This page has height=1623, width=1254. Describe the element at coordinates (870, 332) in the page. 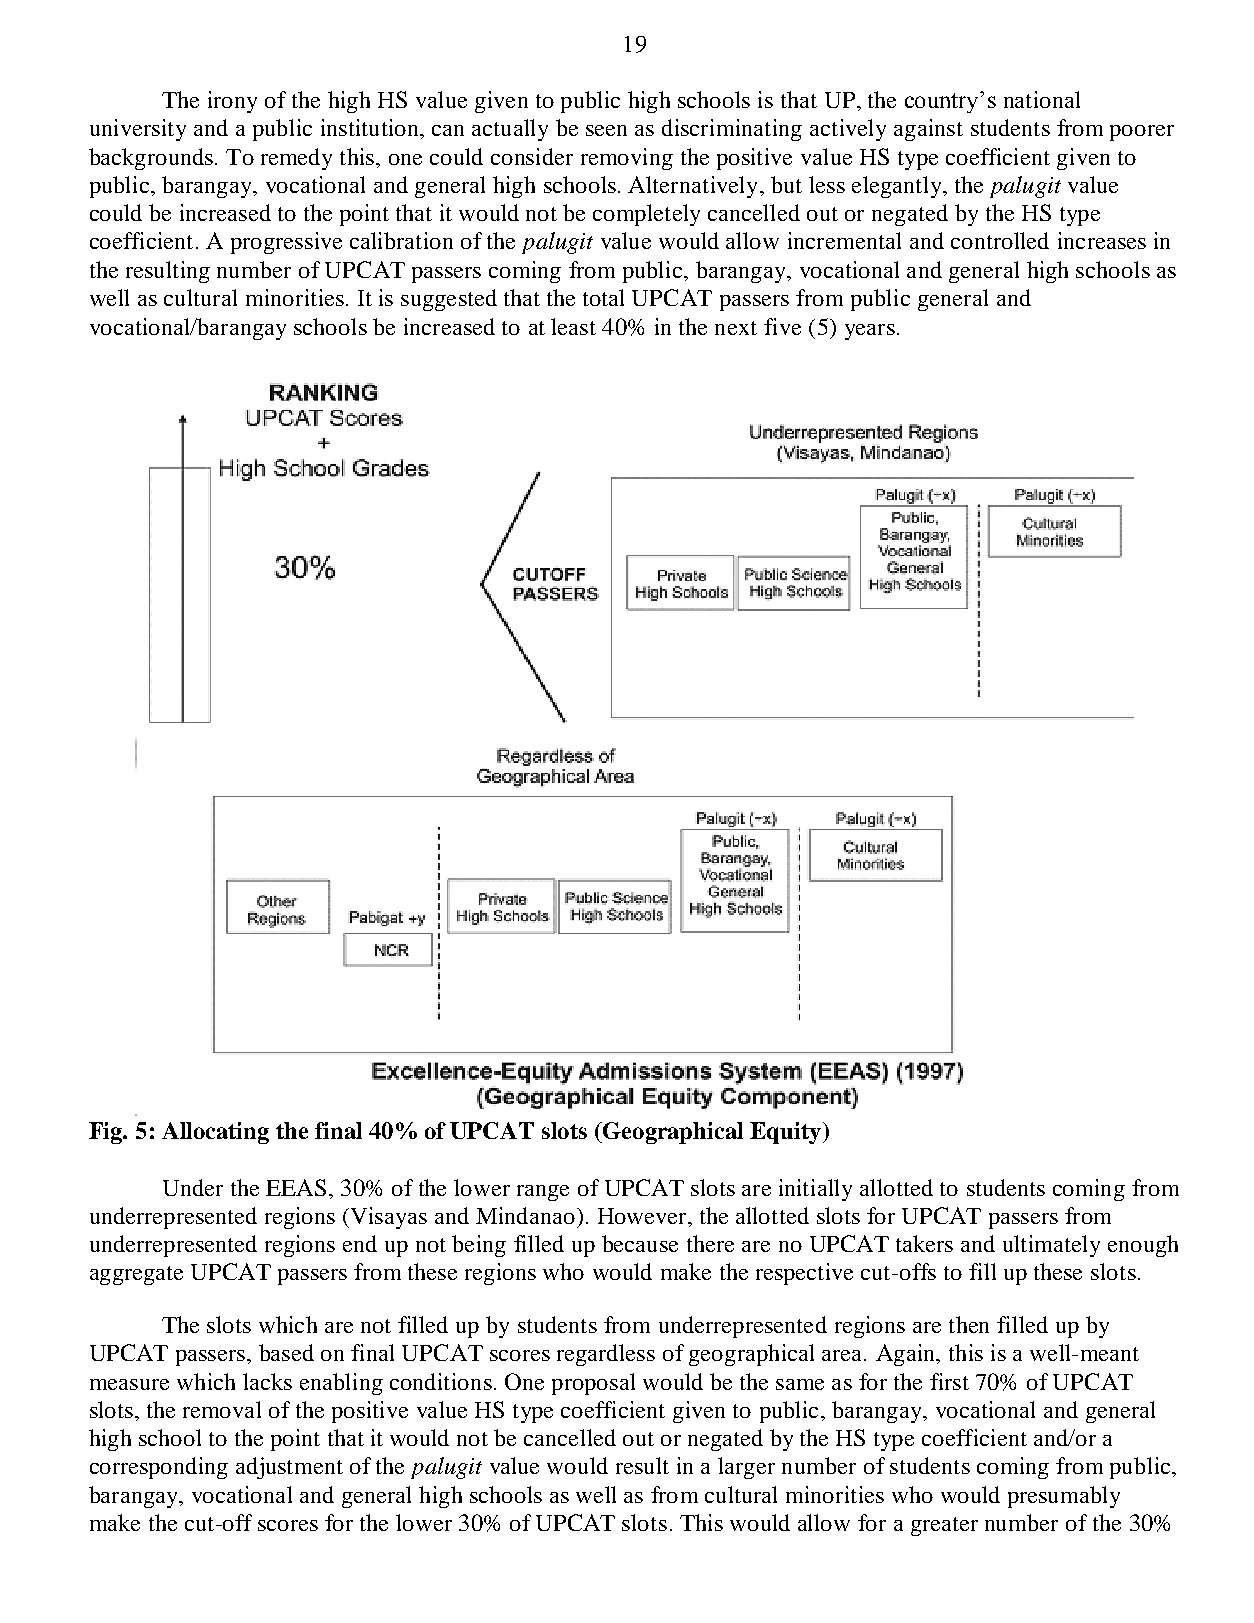

I see `years` at that location.
